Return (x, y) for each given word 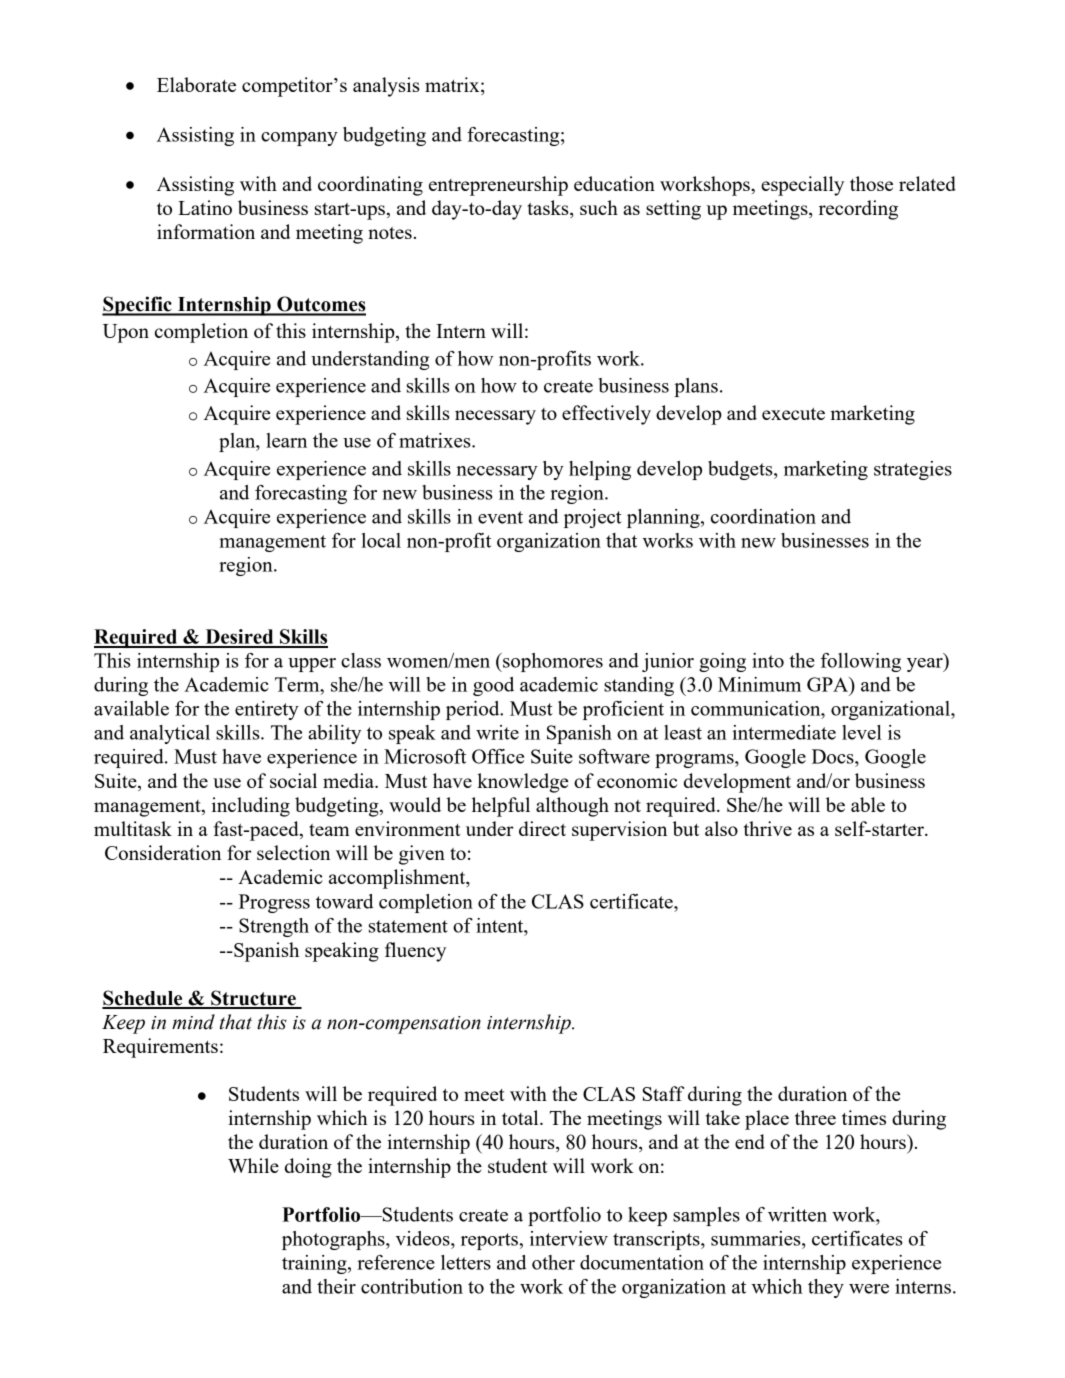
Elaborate (196, 84)
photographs (334, 1240)
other (553, 1262)
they (826, 1288)
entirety (267, 710)
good (493, 686)
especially (802, 186)
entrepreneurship (498, 186)
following (861, 662)
